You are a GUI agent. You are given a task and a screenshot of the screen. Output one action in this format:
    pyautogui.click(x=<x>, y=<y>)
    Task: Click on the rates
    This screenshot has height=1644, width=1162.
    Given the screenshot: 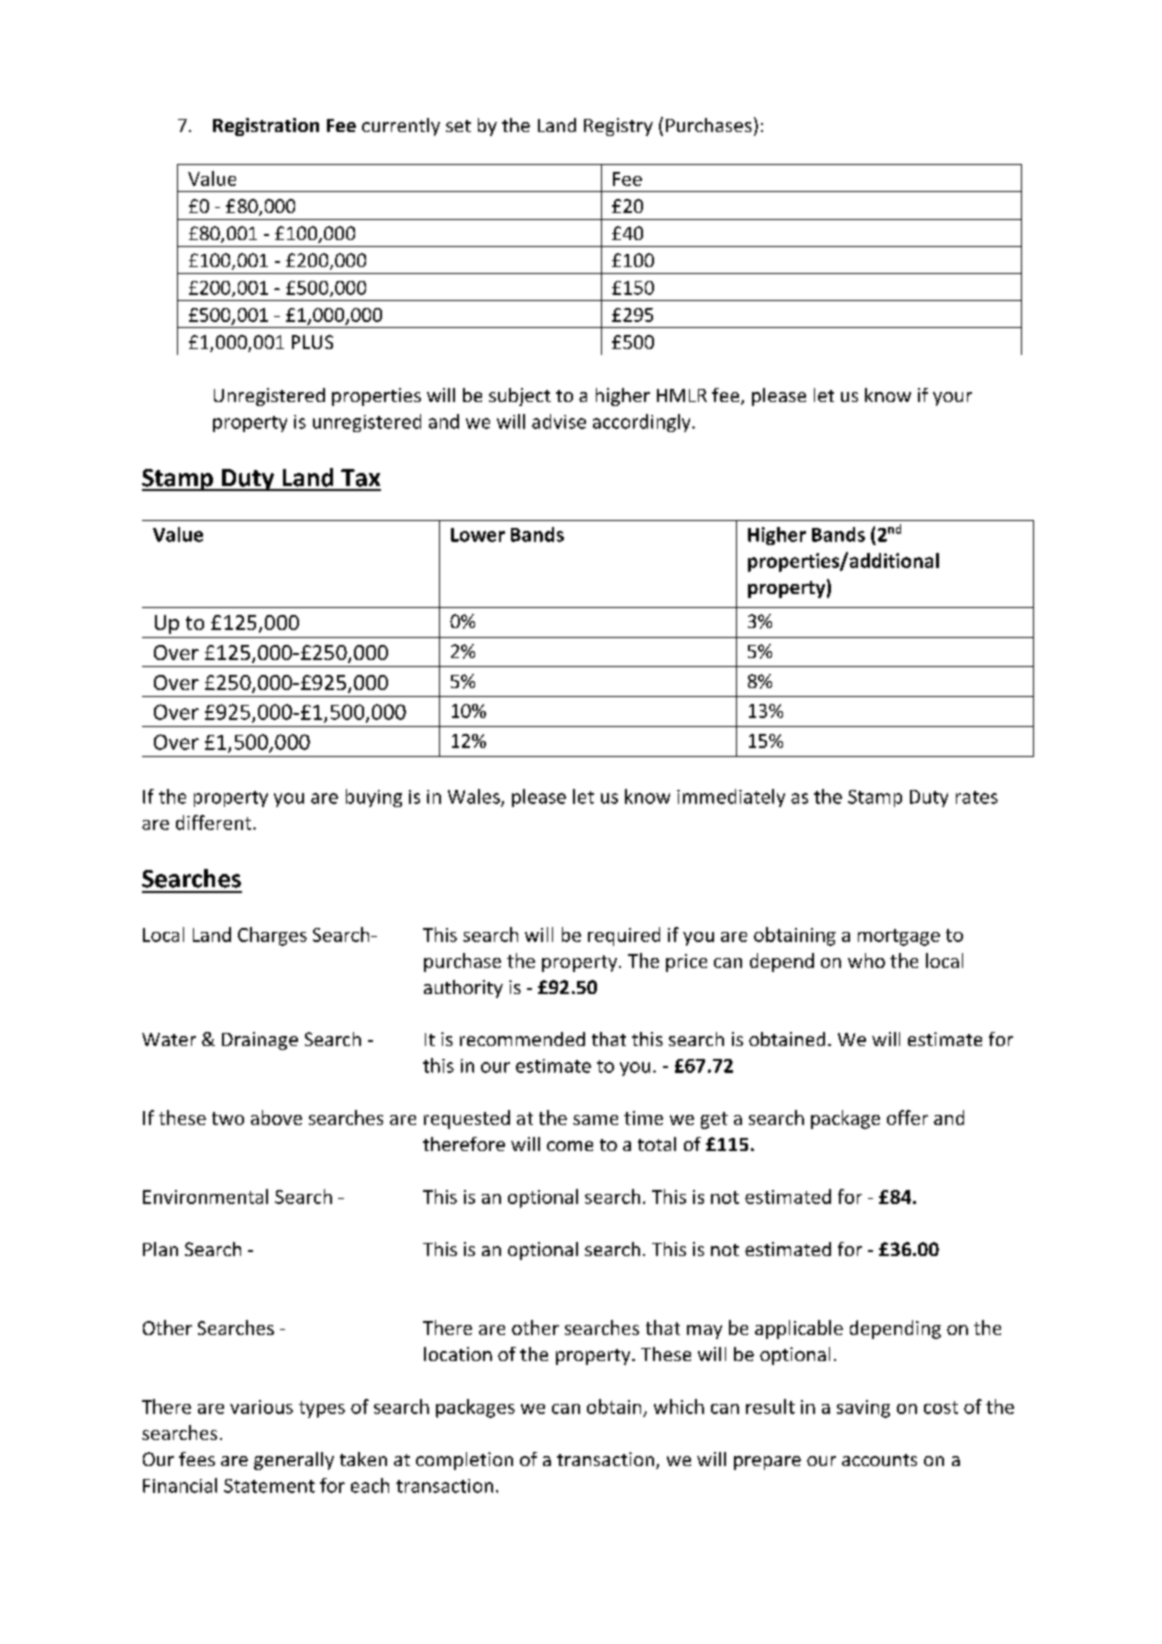 What is the action you would take?
    pyautogui.click(x=977, y=797)
